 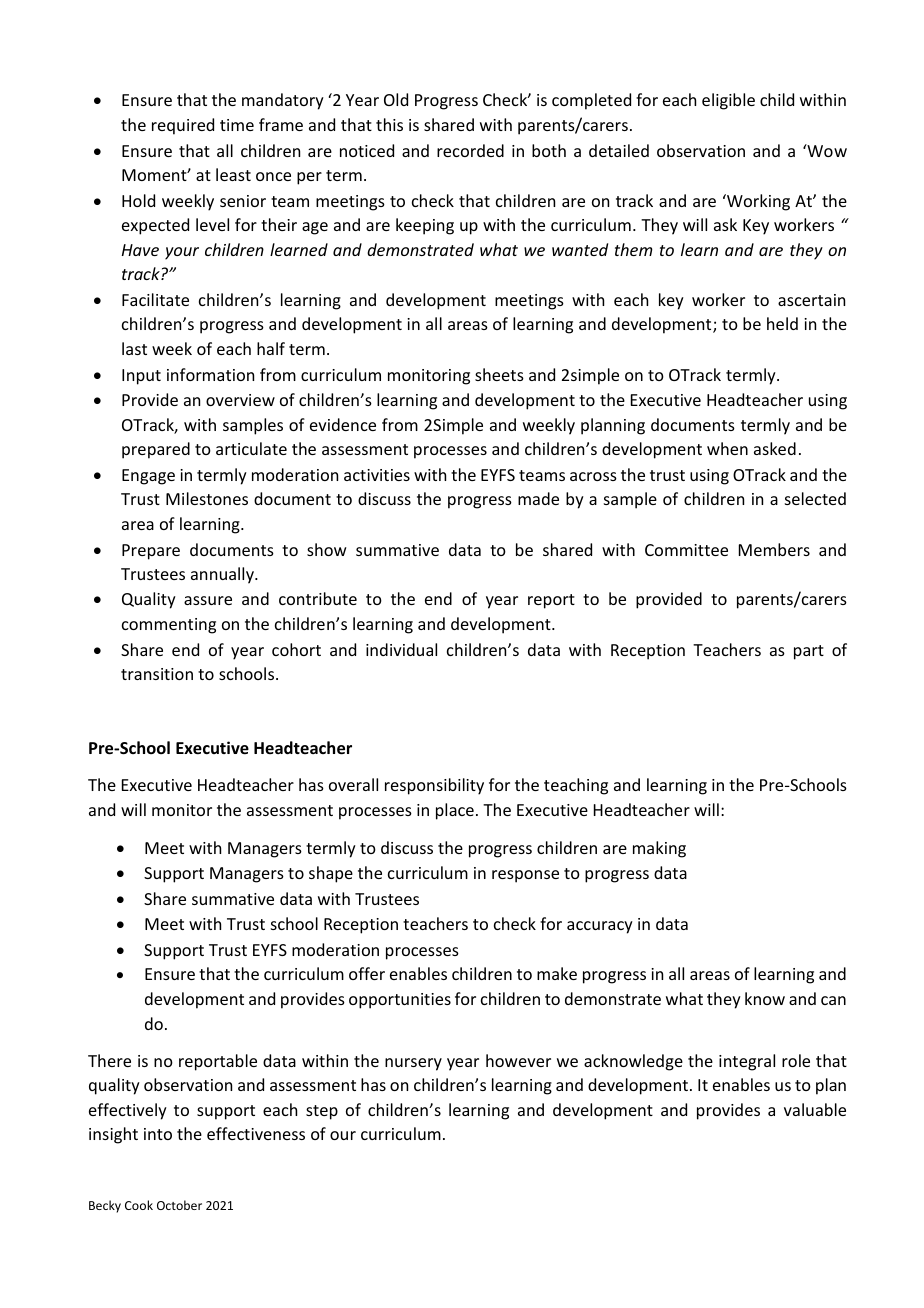 I want to click on individual, so click(x=401, y=649).
